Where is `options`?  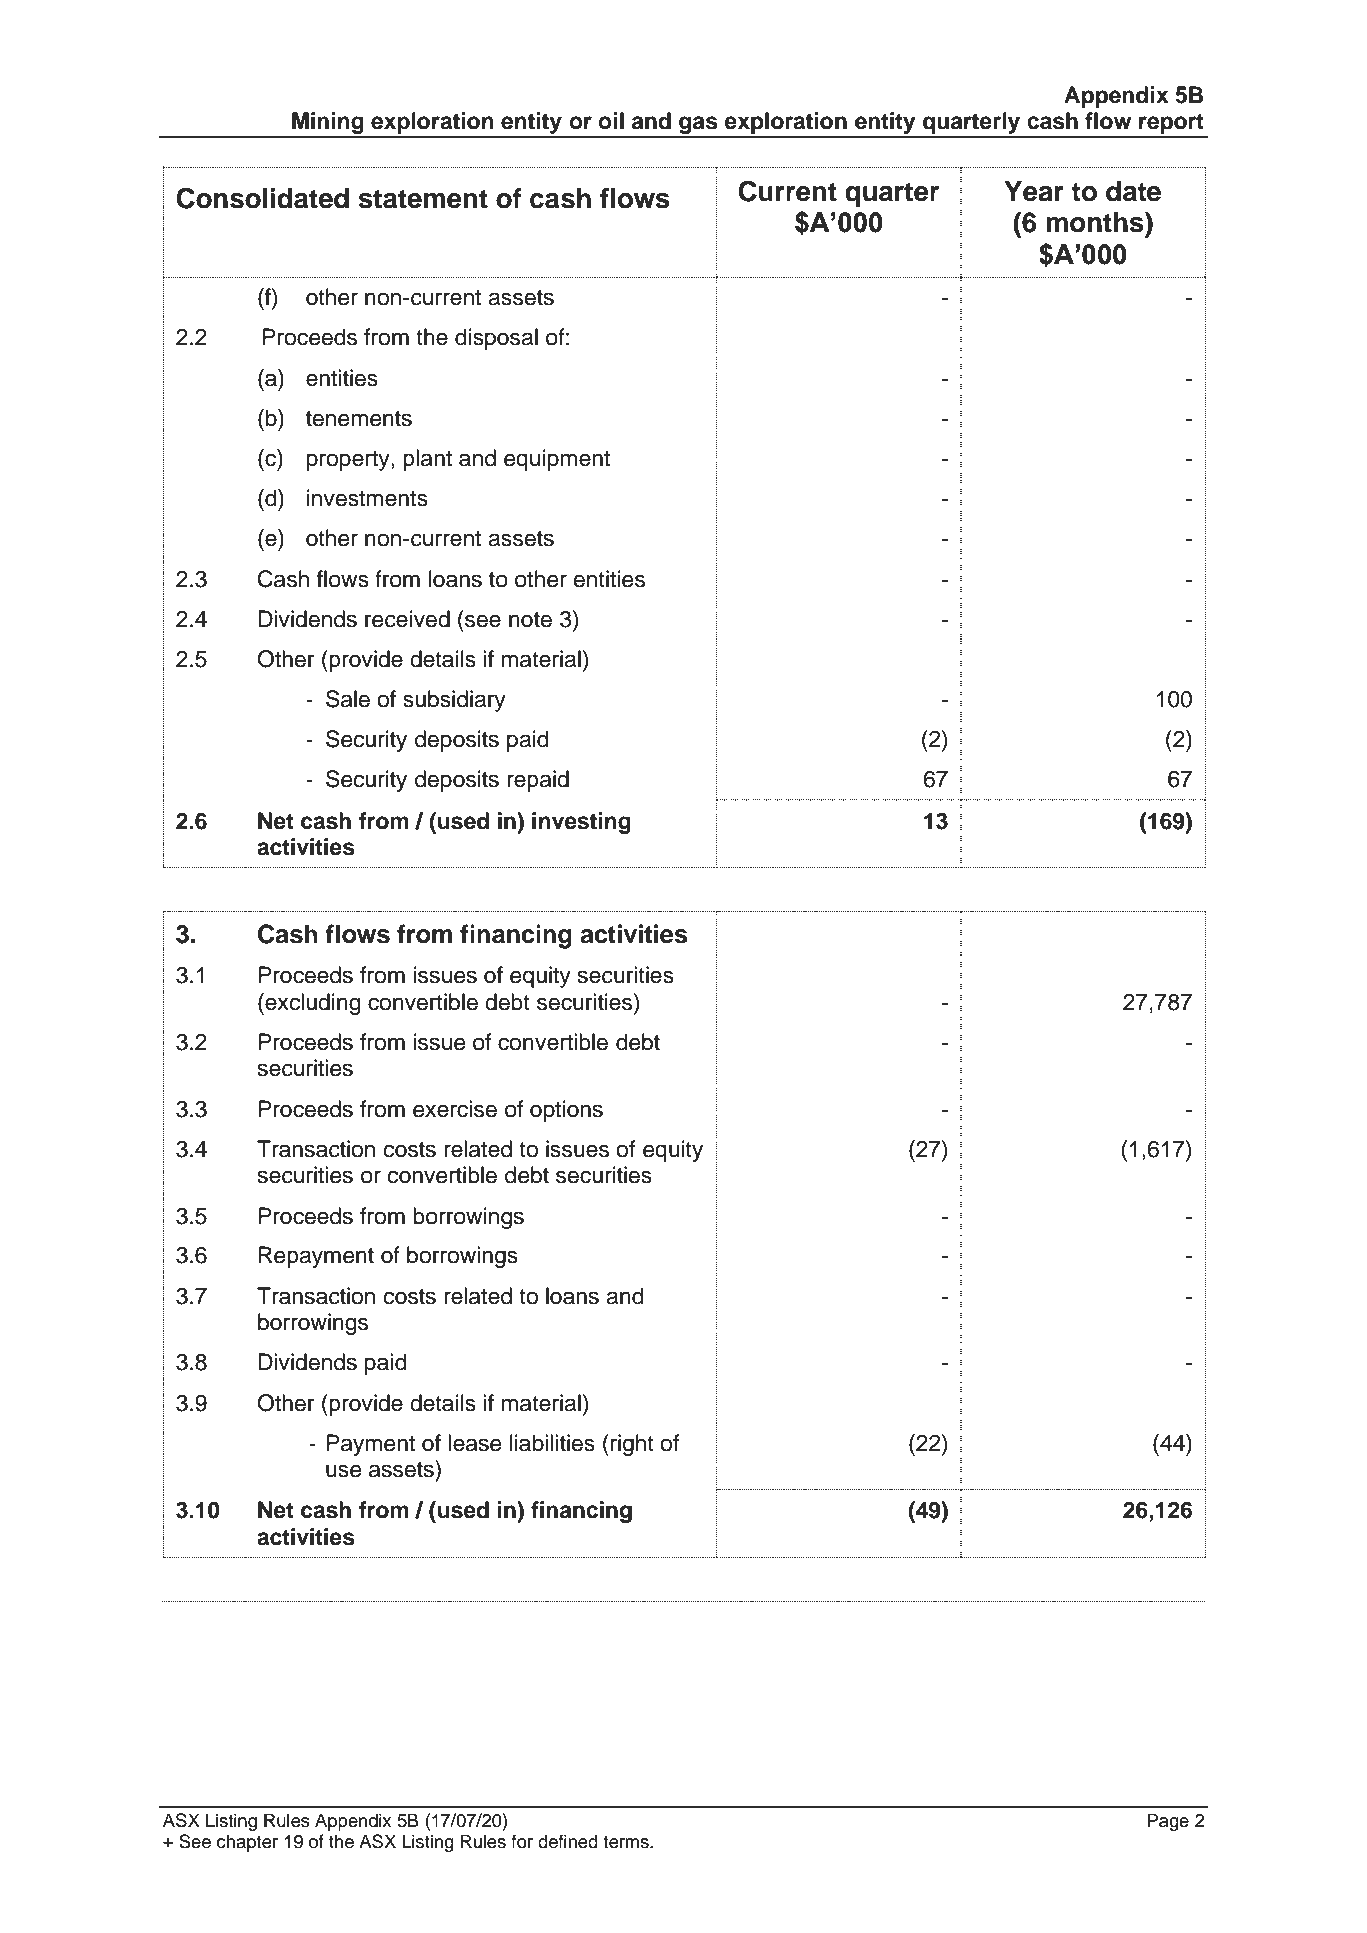 options is located at coordinates (566, 1111).
